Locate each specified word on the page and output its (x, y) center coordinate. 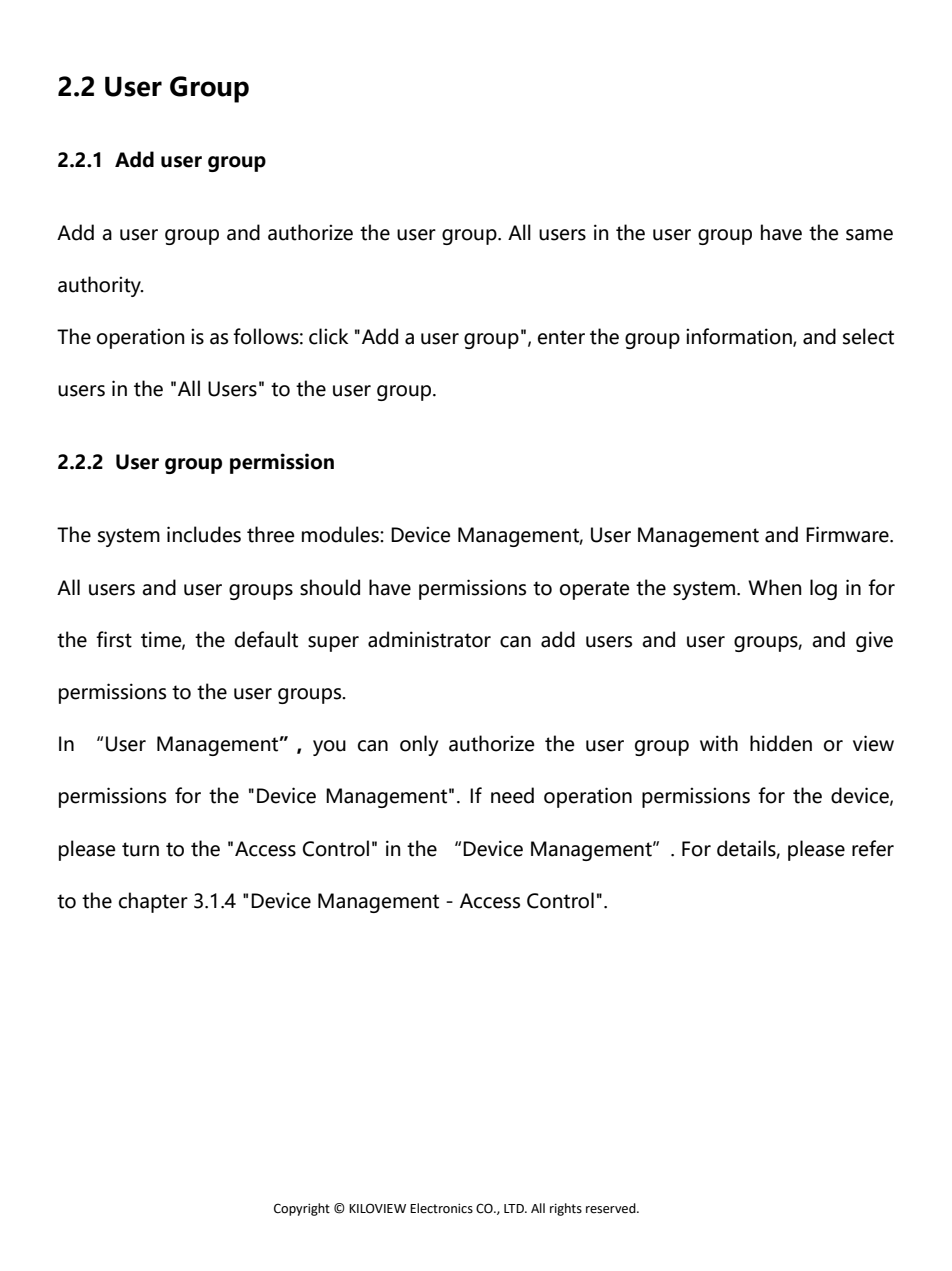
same (869, 235)
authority (100, 286)
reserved (612, 1208)
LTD (515, 1208)
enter (561, 337)
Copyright (302, 1209)
